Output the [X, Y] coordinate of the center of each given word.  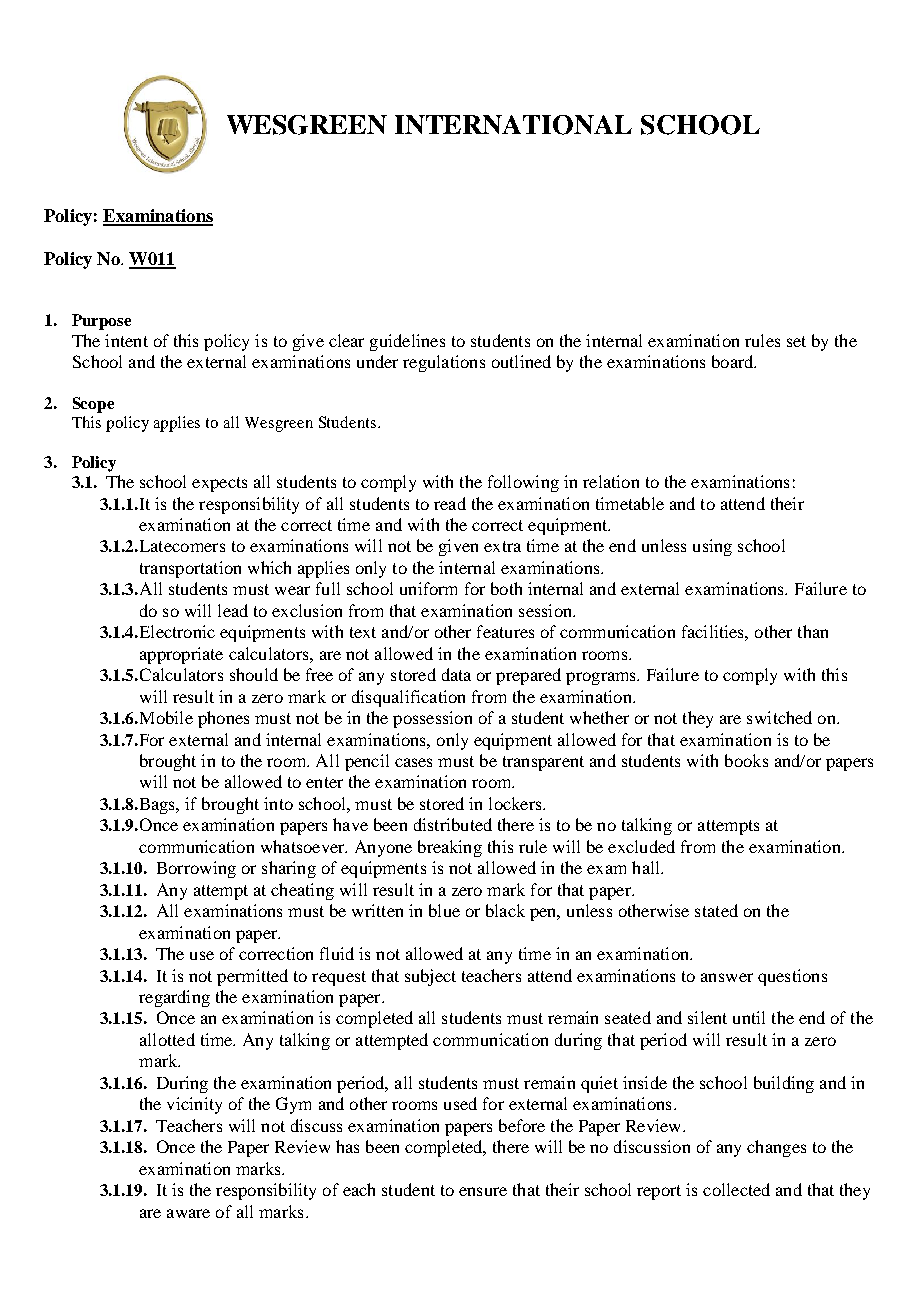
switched [779, 717]
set [796, 341]
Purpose [101, 322]
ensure [483, 1191]
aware [188, 1213]
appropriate [181, 655]
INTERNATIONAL [513, 125]
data [456, 674]
